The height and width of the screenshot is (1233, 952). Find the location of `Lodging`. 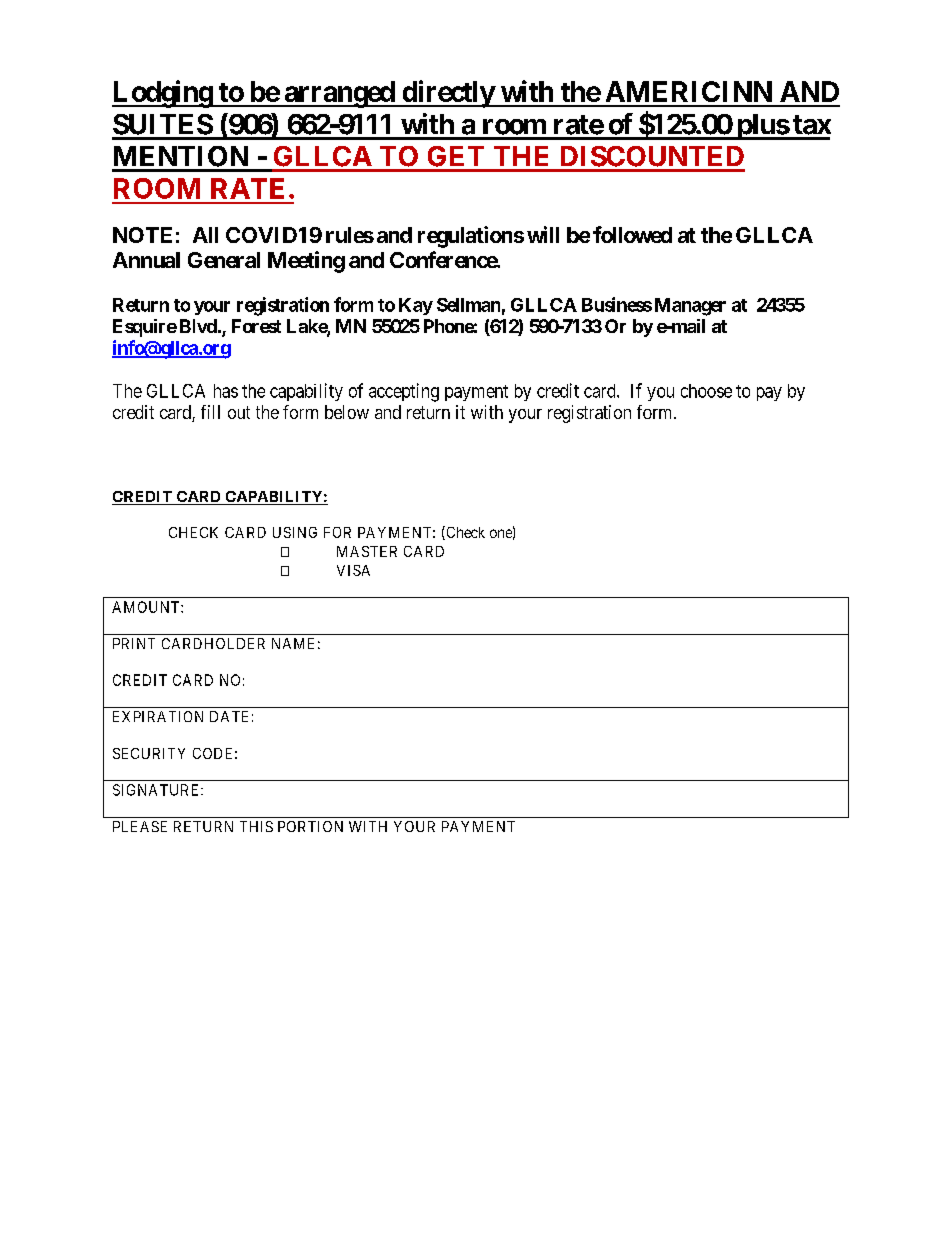

Lodging is located at coordinates (163, 94).
